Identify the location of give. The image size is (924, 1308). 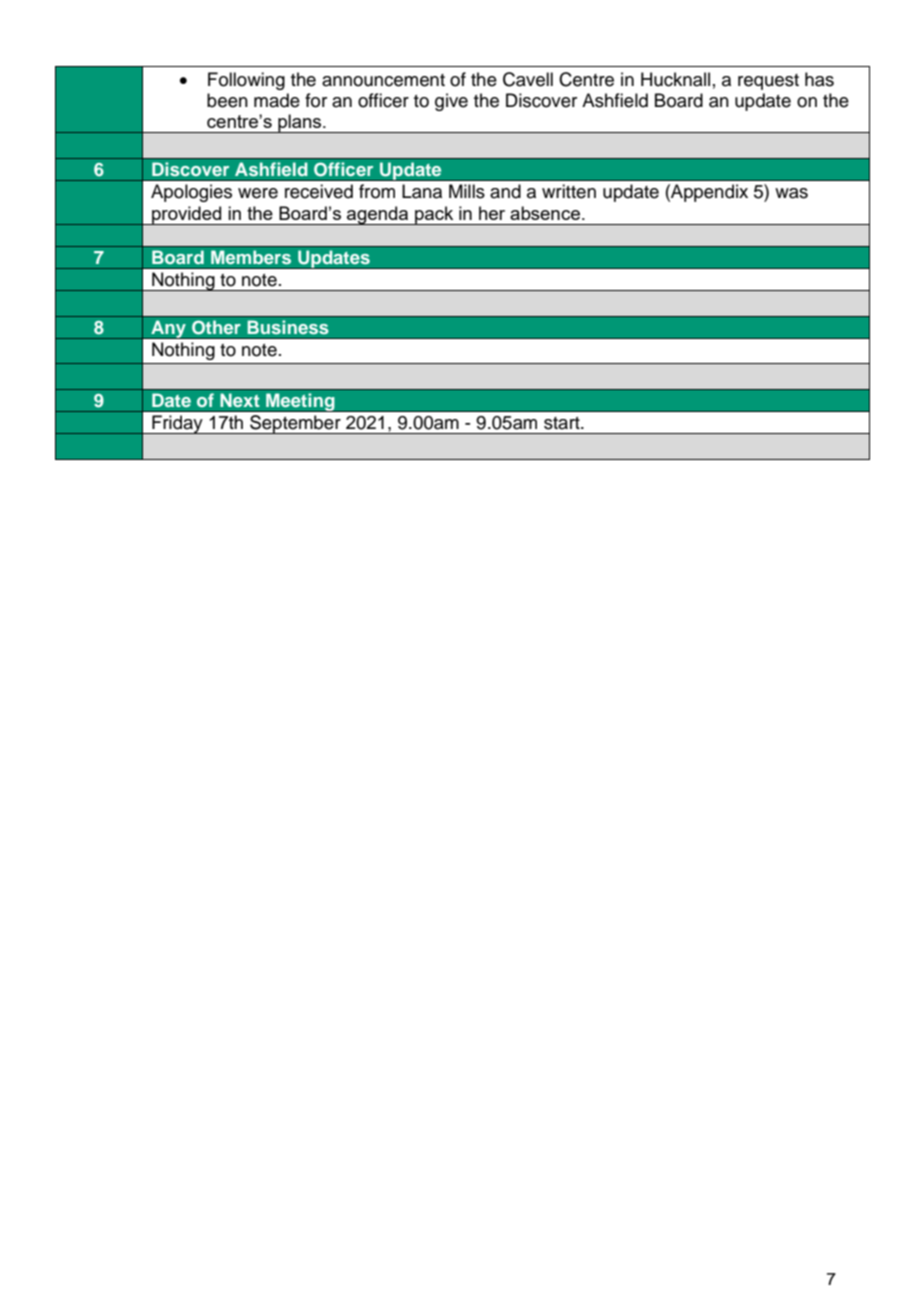
(451, 102).
